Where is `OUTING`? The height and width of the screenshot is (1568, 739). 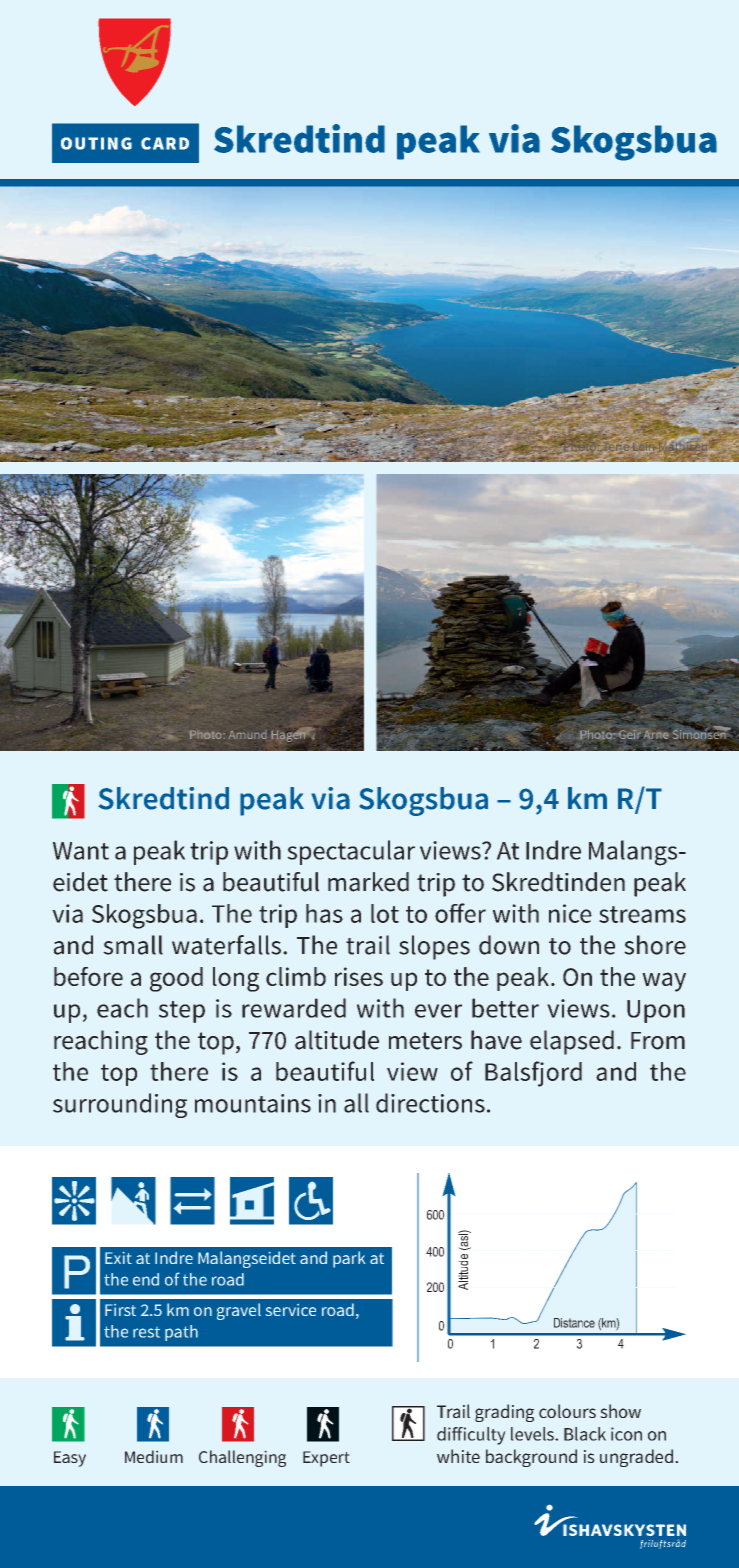 OUTING is located at coordinates (96, 143).
